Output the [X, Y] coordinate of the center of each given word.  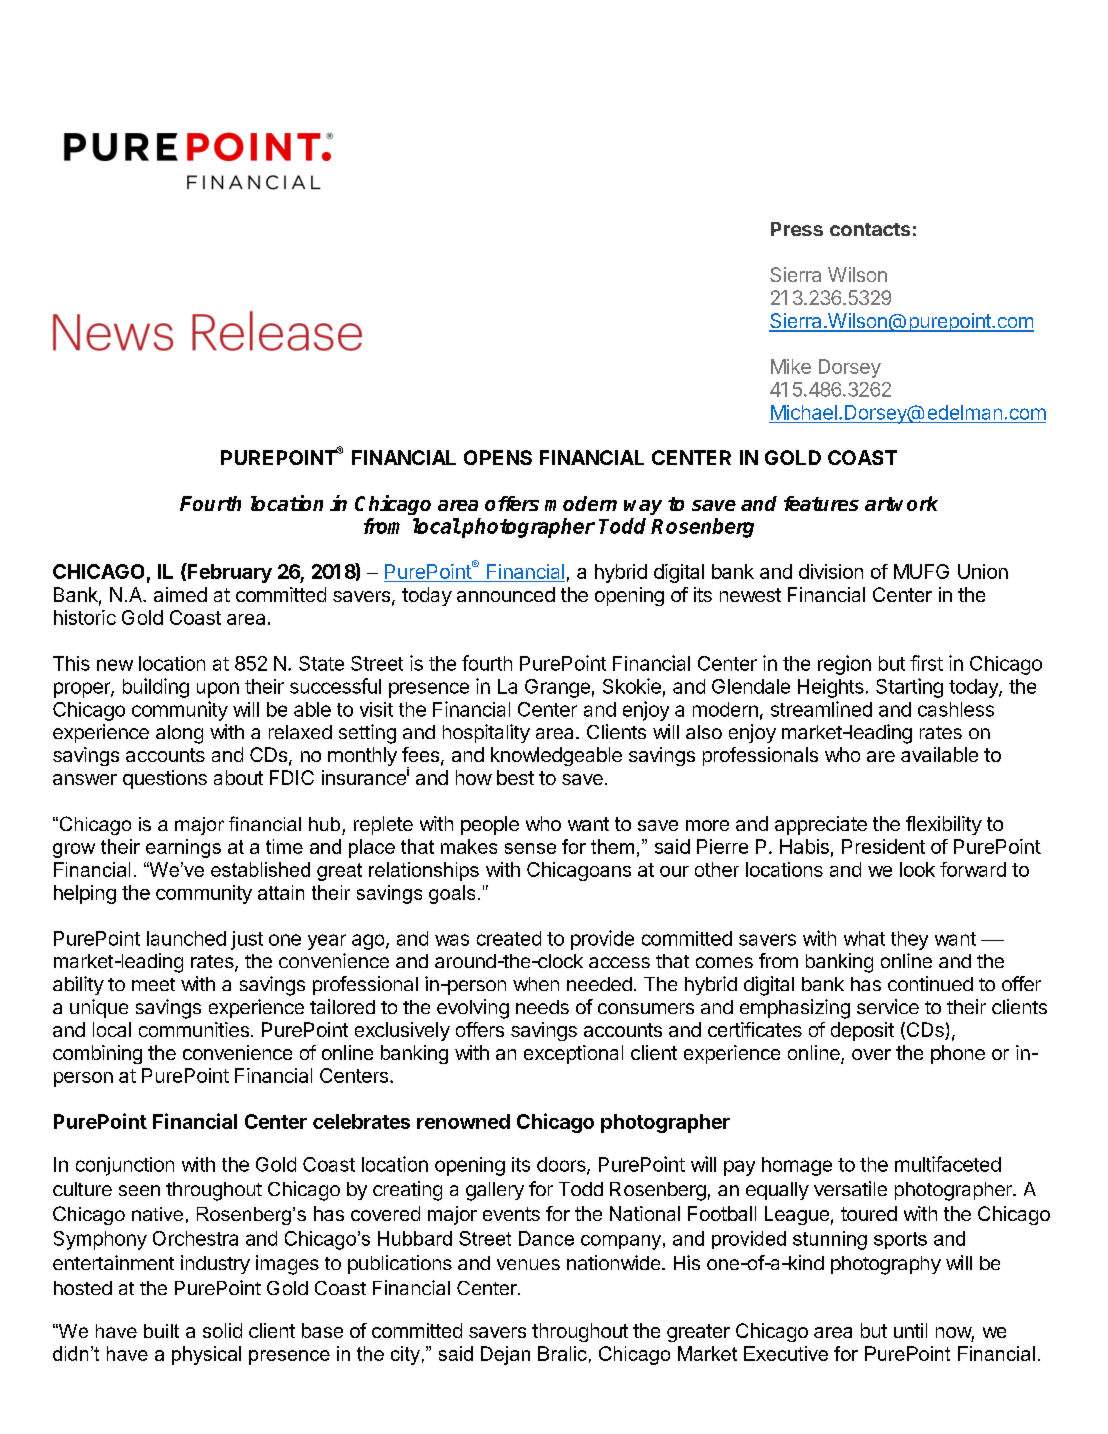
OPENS [498, 457]
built [161, 1331]
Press [797, 229]
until [910, 1330]
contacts [870, 229]
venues [528, 1264]
